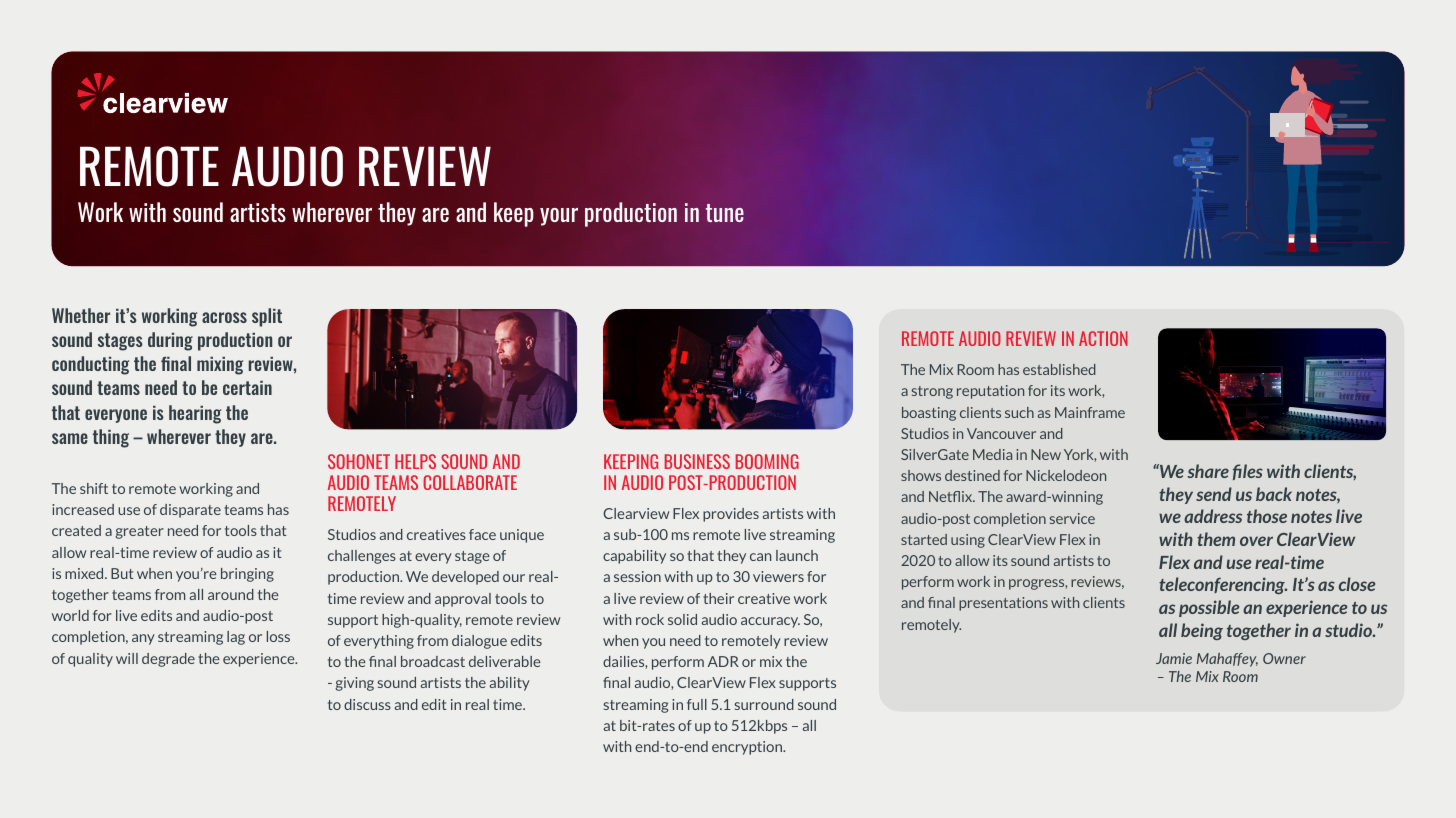  Describe the element at coordinates (1208, 471) in the screenshot. I see `share` at that location.
